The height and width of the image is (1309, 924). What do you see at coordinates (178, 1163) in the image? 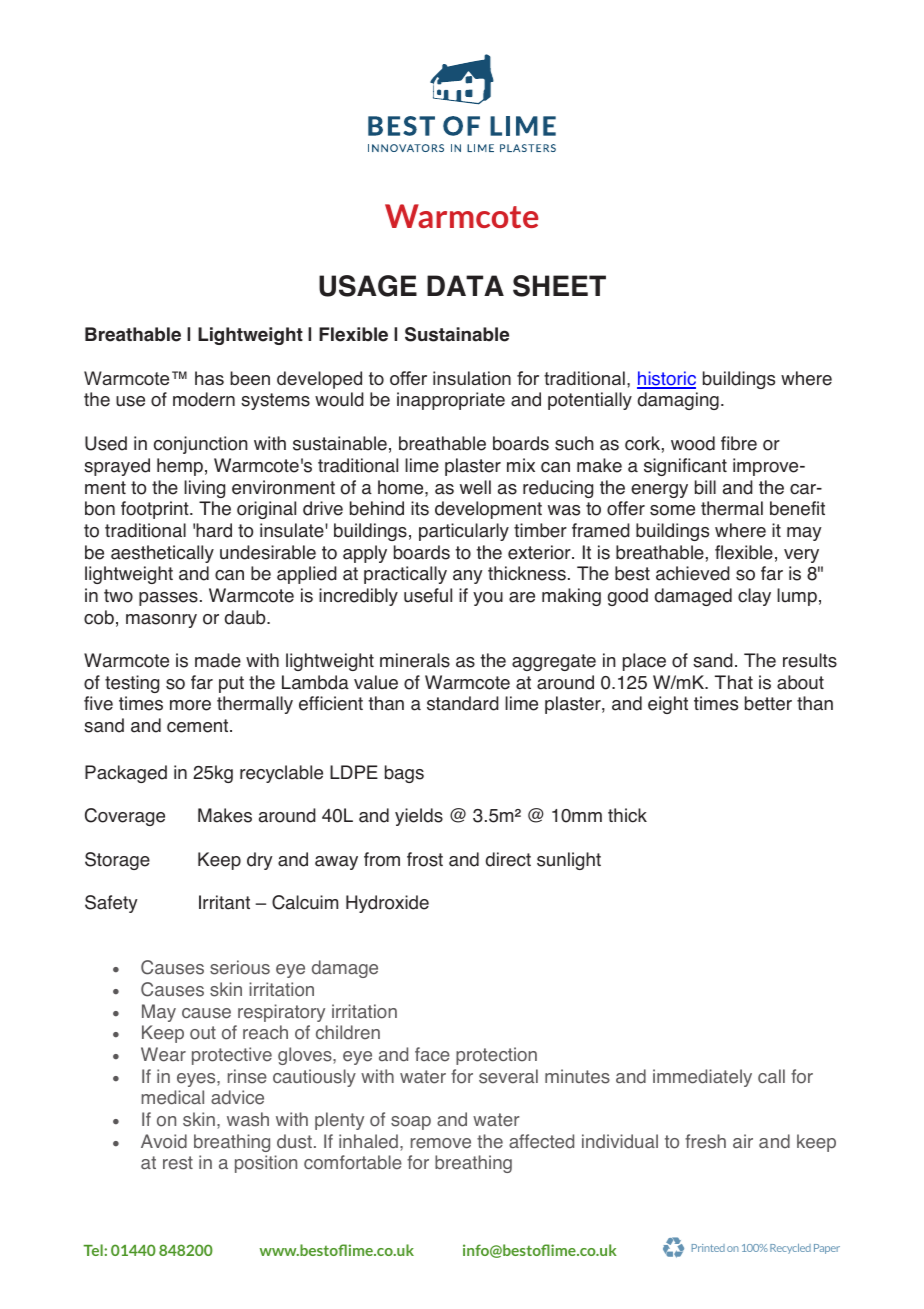
I see `rest` at bounding box center [178, 1163].
